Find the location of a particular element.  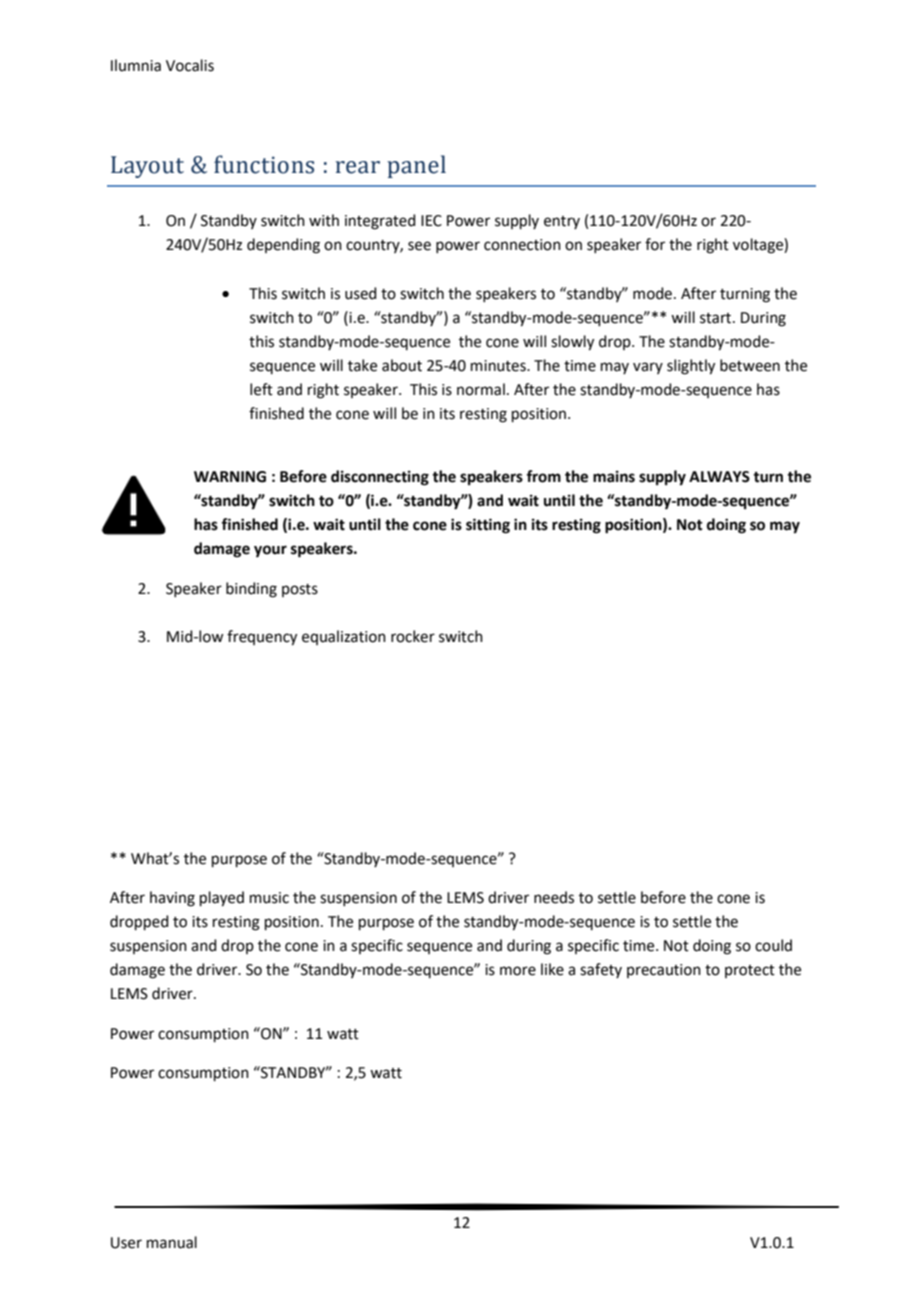

played is located at coordinates (222, 899).
